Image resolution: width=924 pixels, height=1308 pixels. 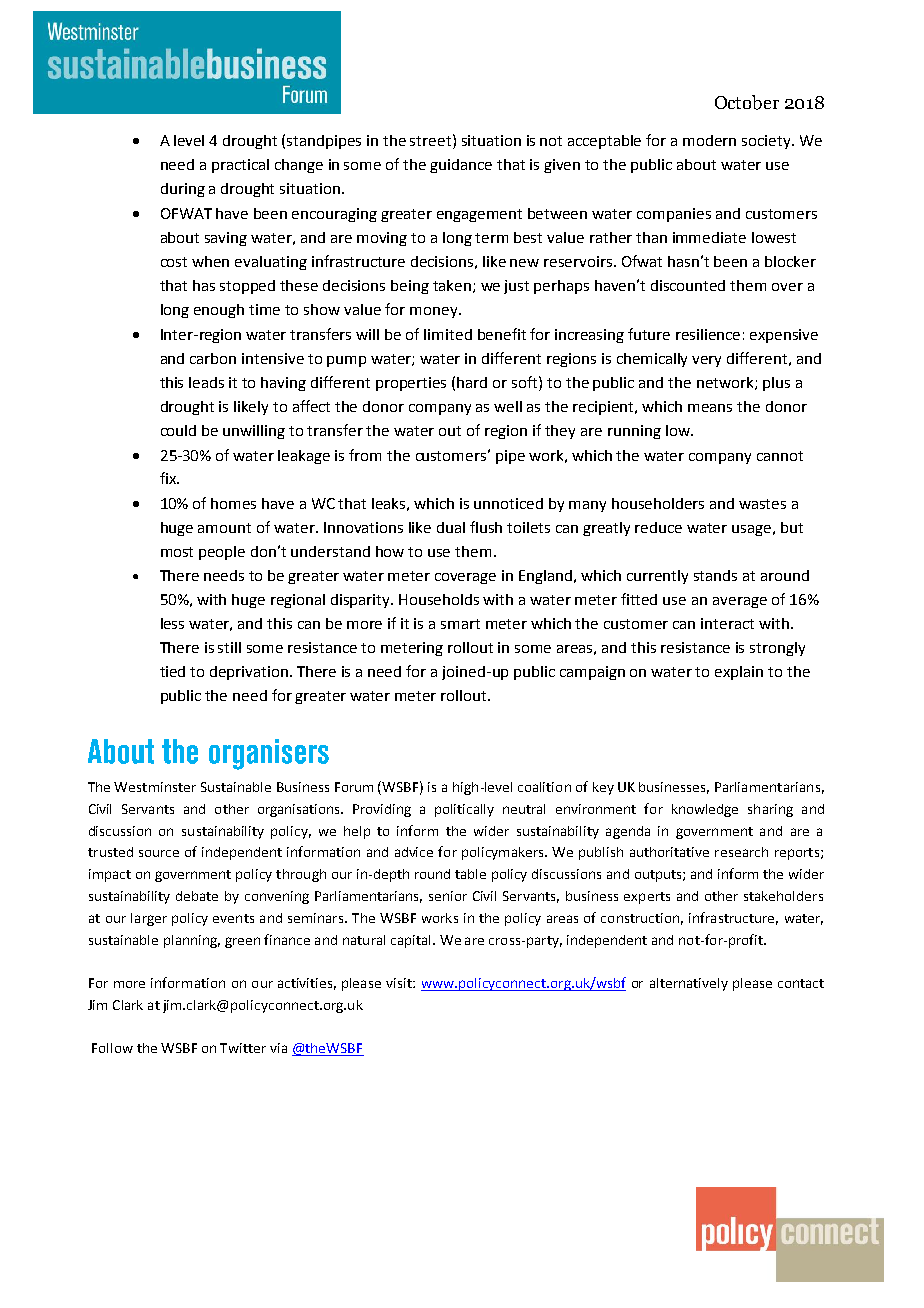 What do you see at coordinates (400, 983) in the document?
I see `visit` at bounding box center [400, 983].
